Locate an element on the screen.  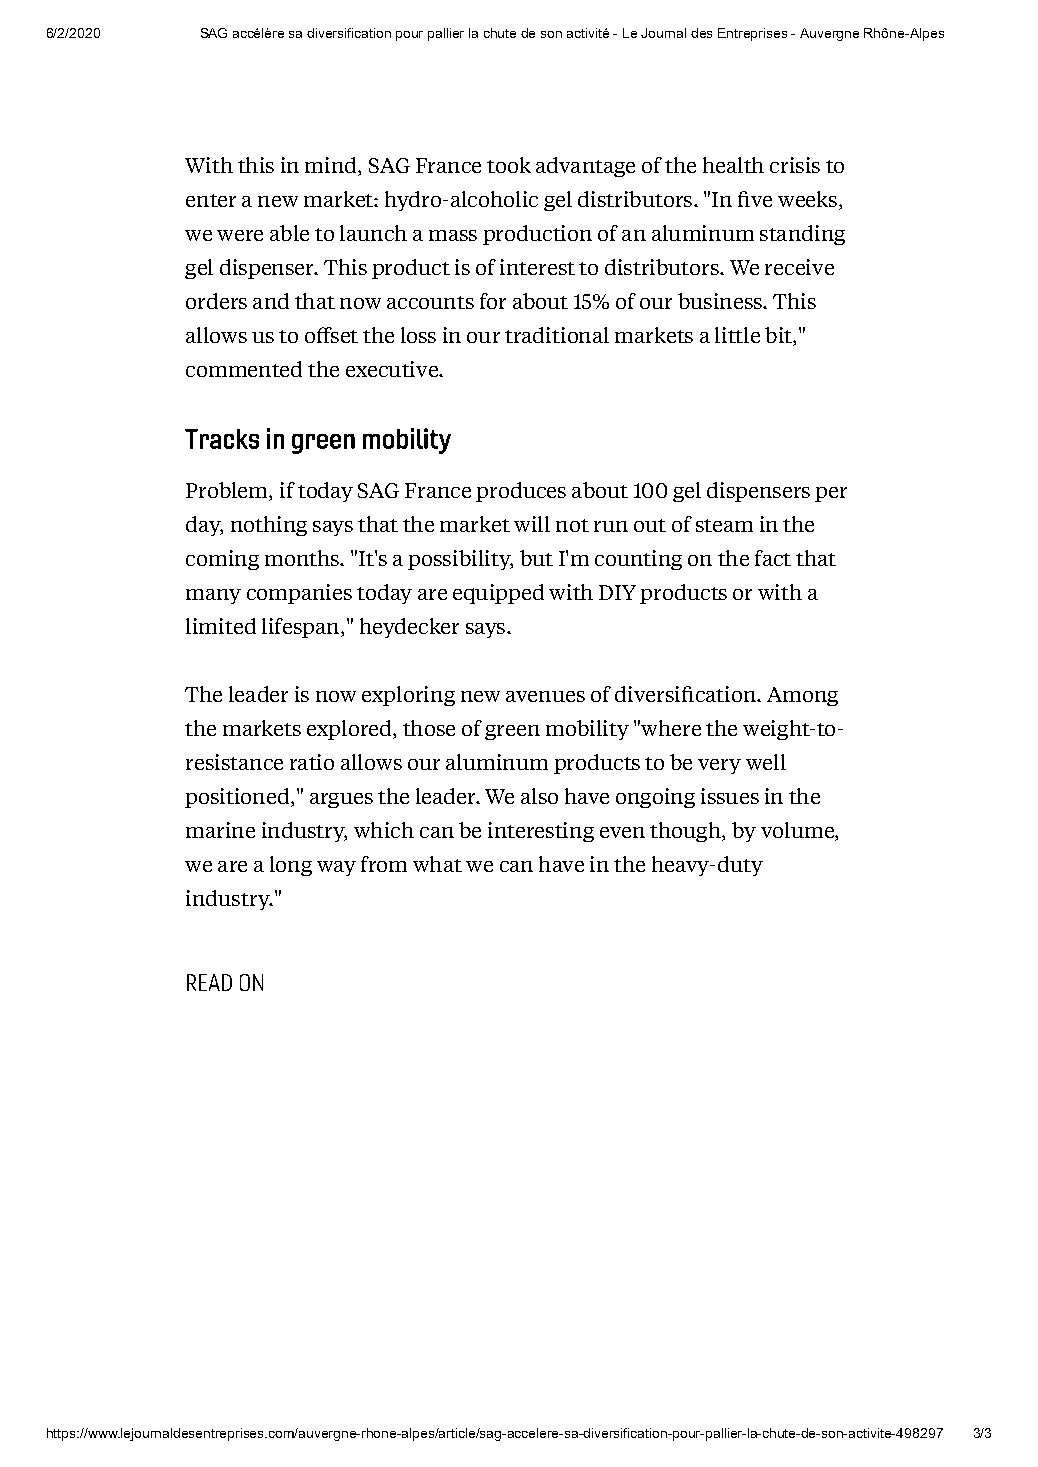
took is located at coordinates (509, 165).
